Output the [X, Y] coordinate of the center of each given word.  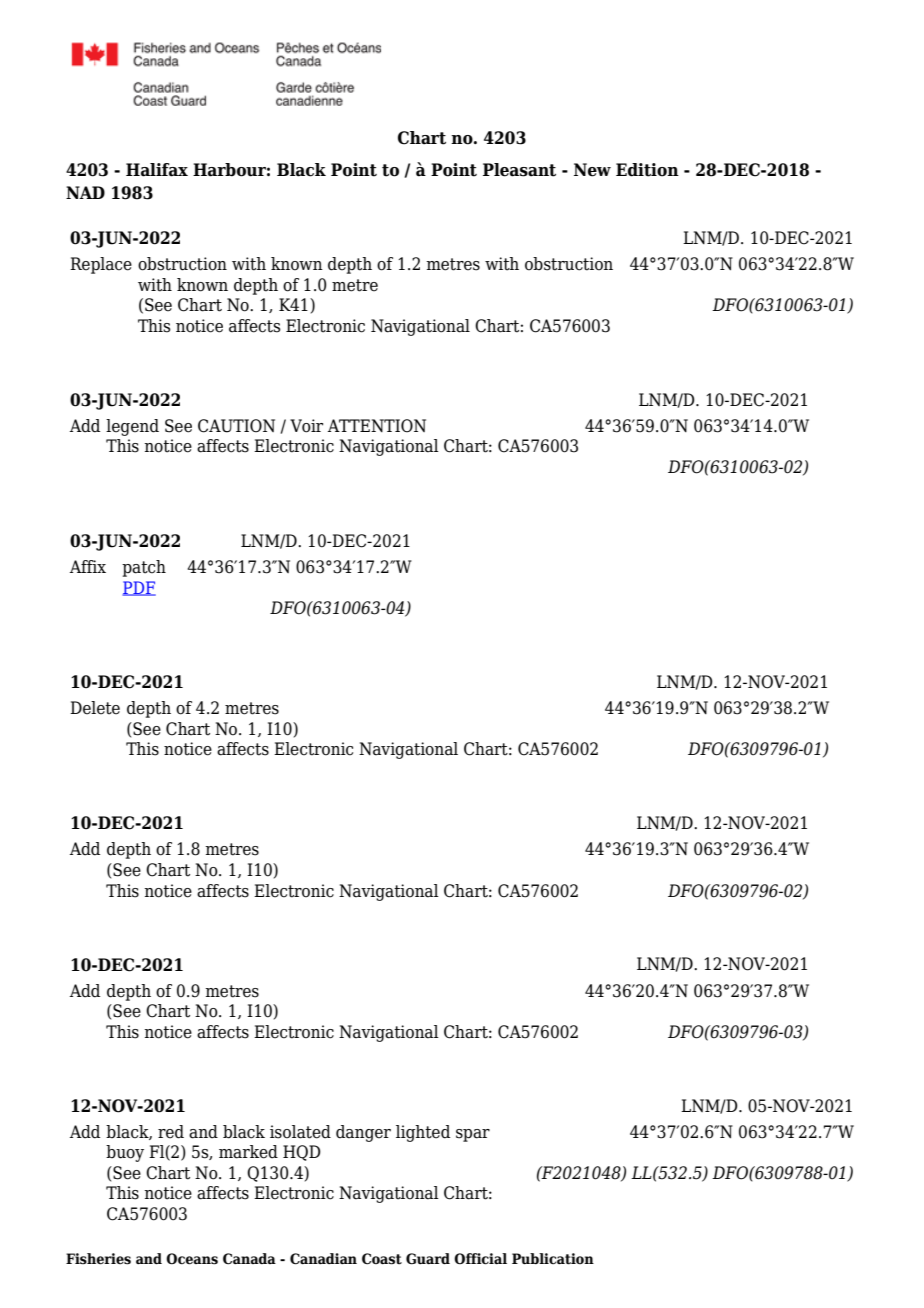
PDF [139, 588]
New [592, 170]
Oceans [192, 1259]
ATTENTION [377, 426]
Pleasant [519, 170]
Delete [95, 708]
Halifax [157, 170]
